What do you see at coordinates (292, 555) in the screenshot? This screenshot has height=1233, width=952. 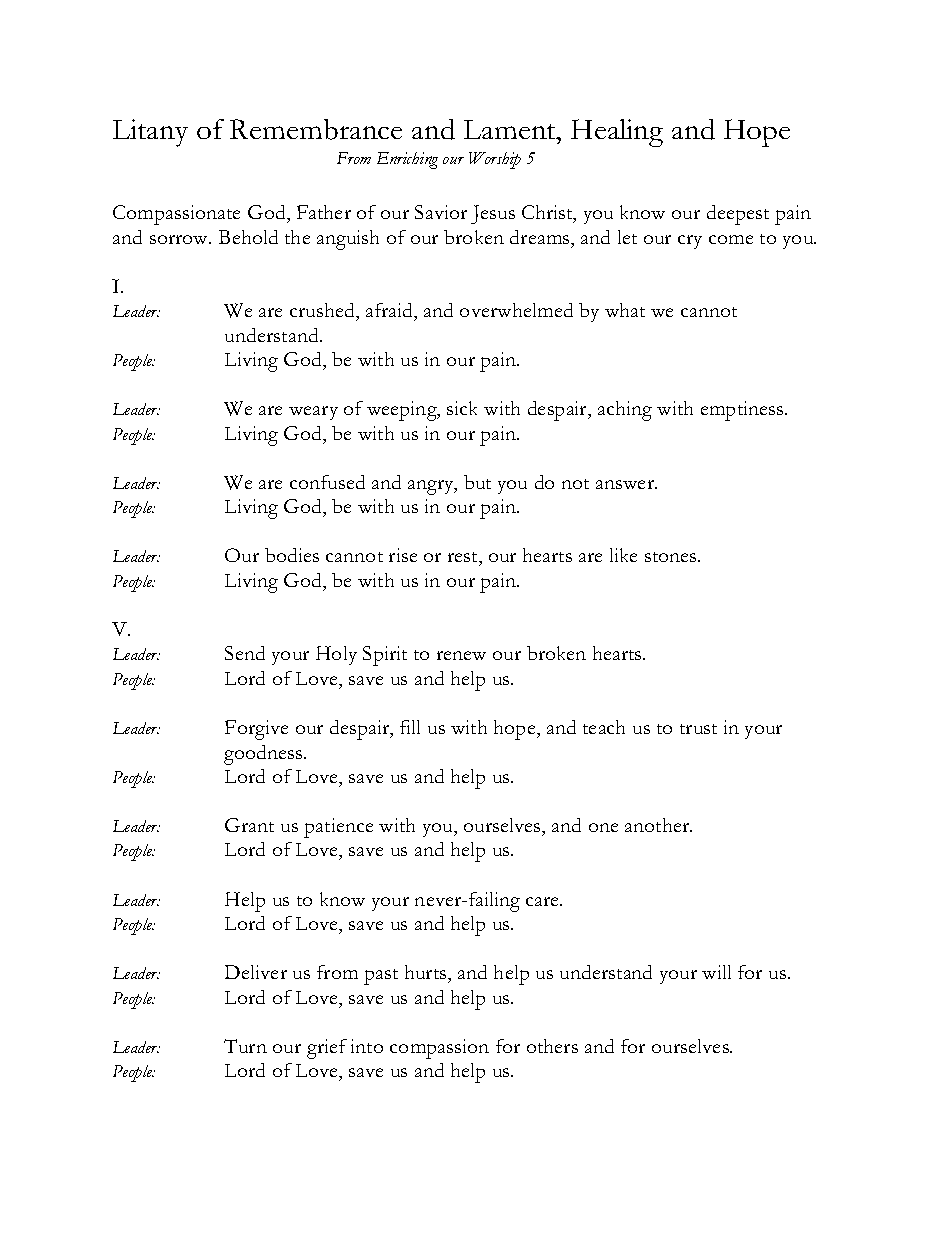 I see `bodies` at bounding box center [292, 555].
